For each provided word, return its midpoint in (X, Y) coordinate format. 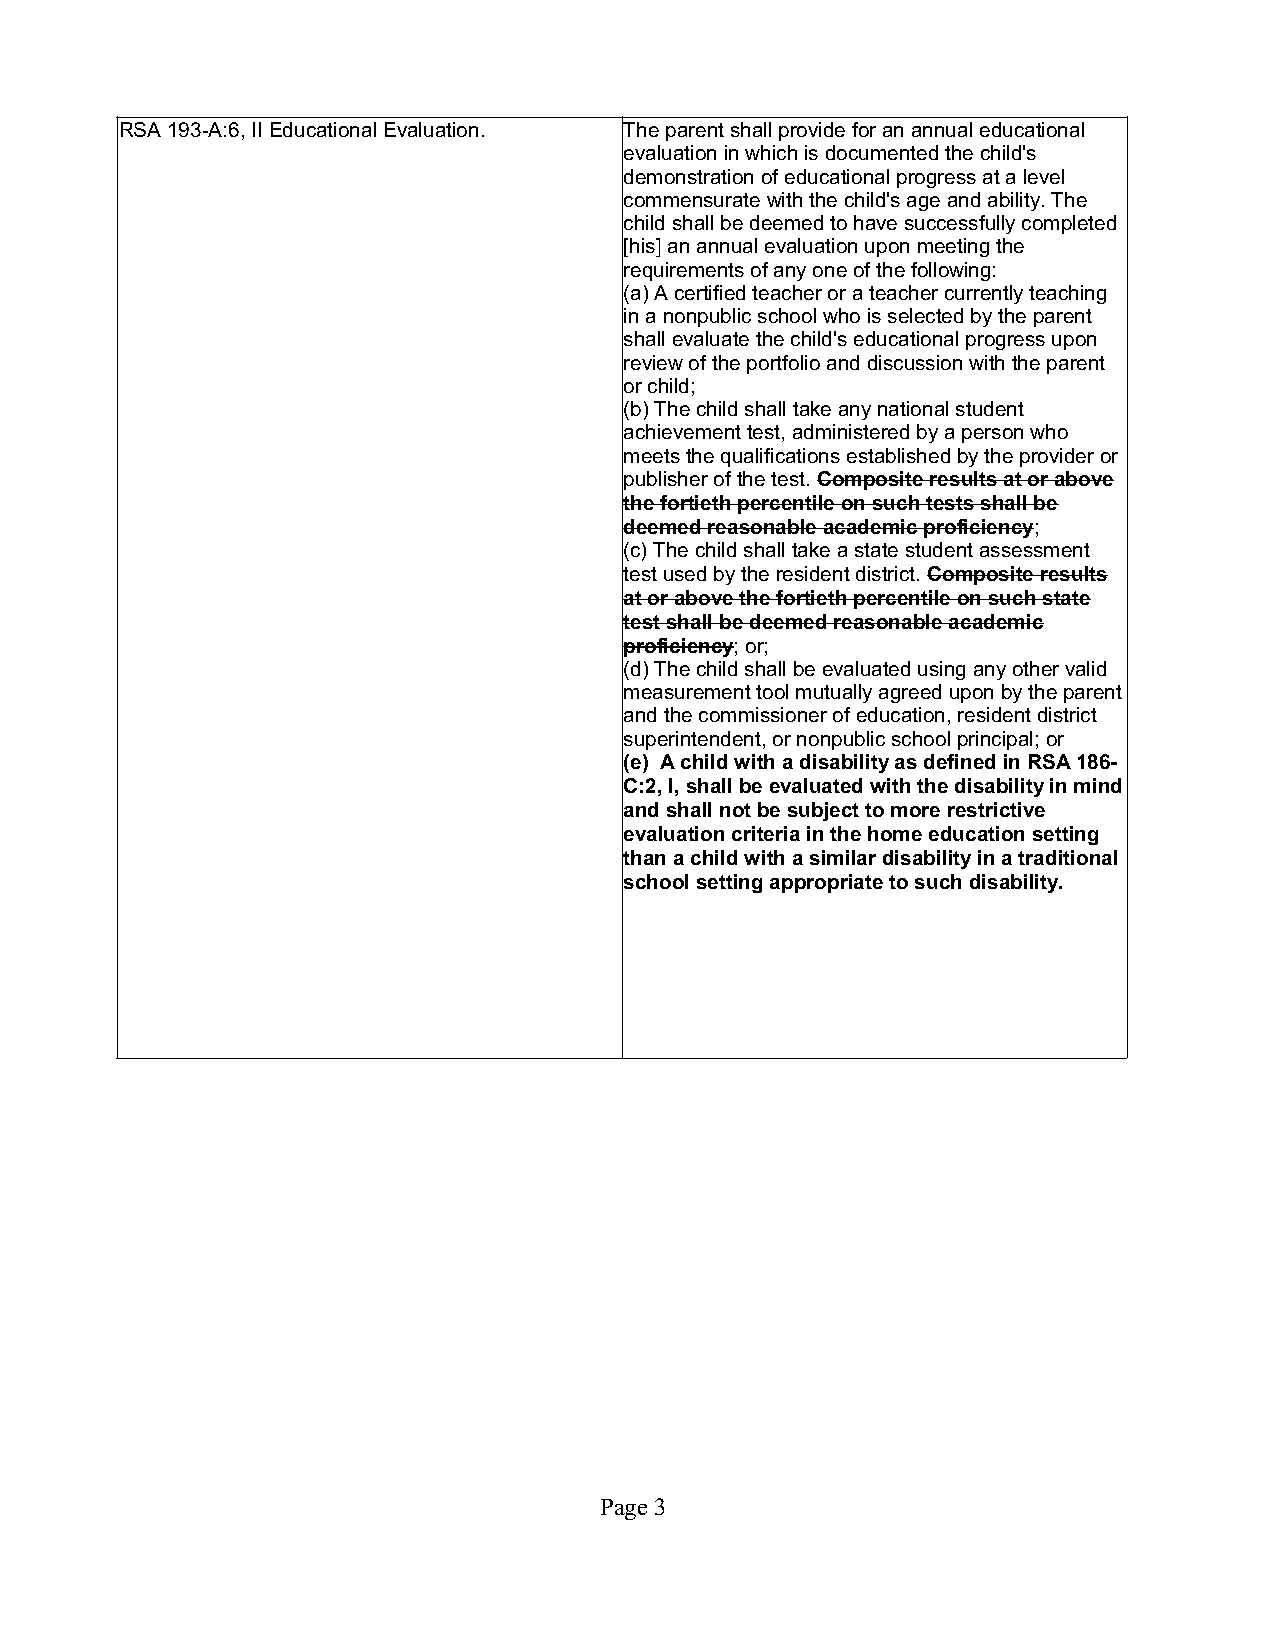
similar (843, 857)
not (735, 810)
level (1044, 176)
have (875, 222)
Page (624, 1509)
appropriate (826, 883)
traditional (1067, 857)
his (644, 247)
